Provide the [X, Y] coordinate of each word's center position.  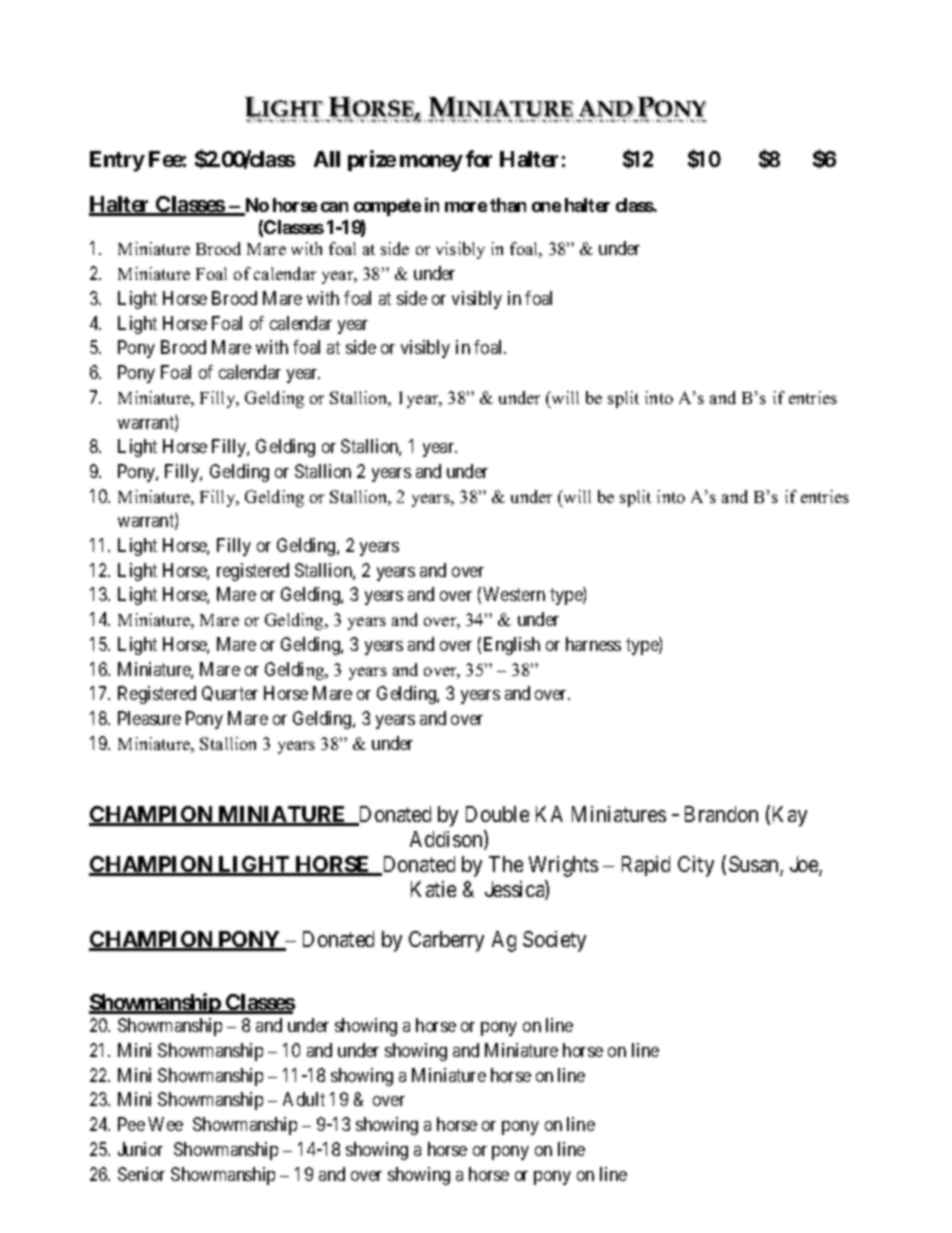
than [508, 205]
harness [593, 644]
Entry [117, 161]
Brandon [721, 814]
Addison [447, 840]
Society [554, 941]
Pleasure [149, 718]
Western [514, 594]
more [466, 207]
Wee [165, 1124]
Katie [433, 889]
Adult [304, 1099]
